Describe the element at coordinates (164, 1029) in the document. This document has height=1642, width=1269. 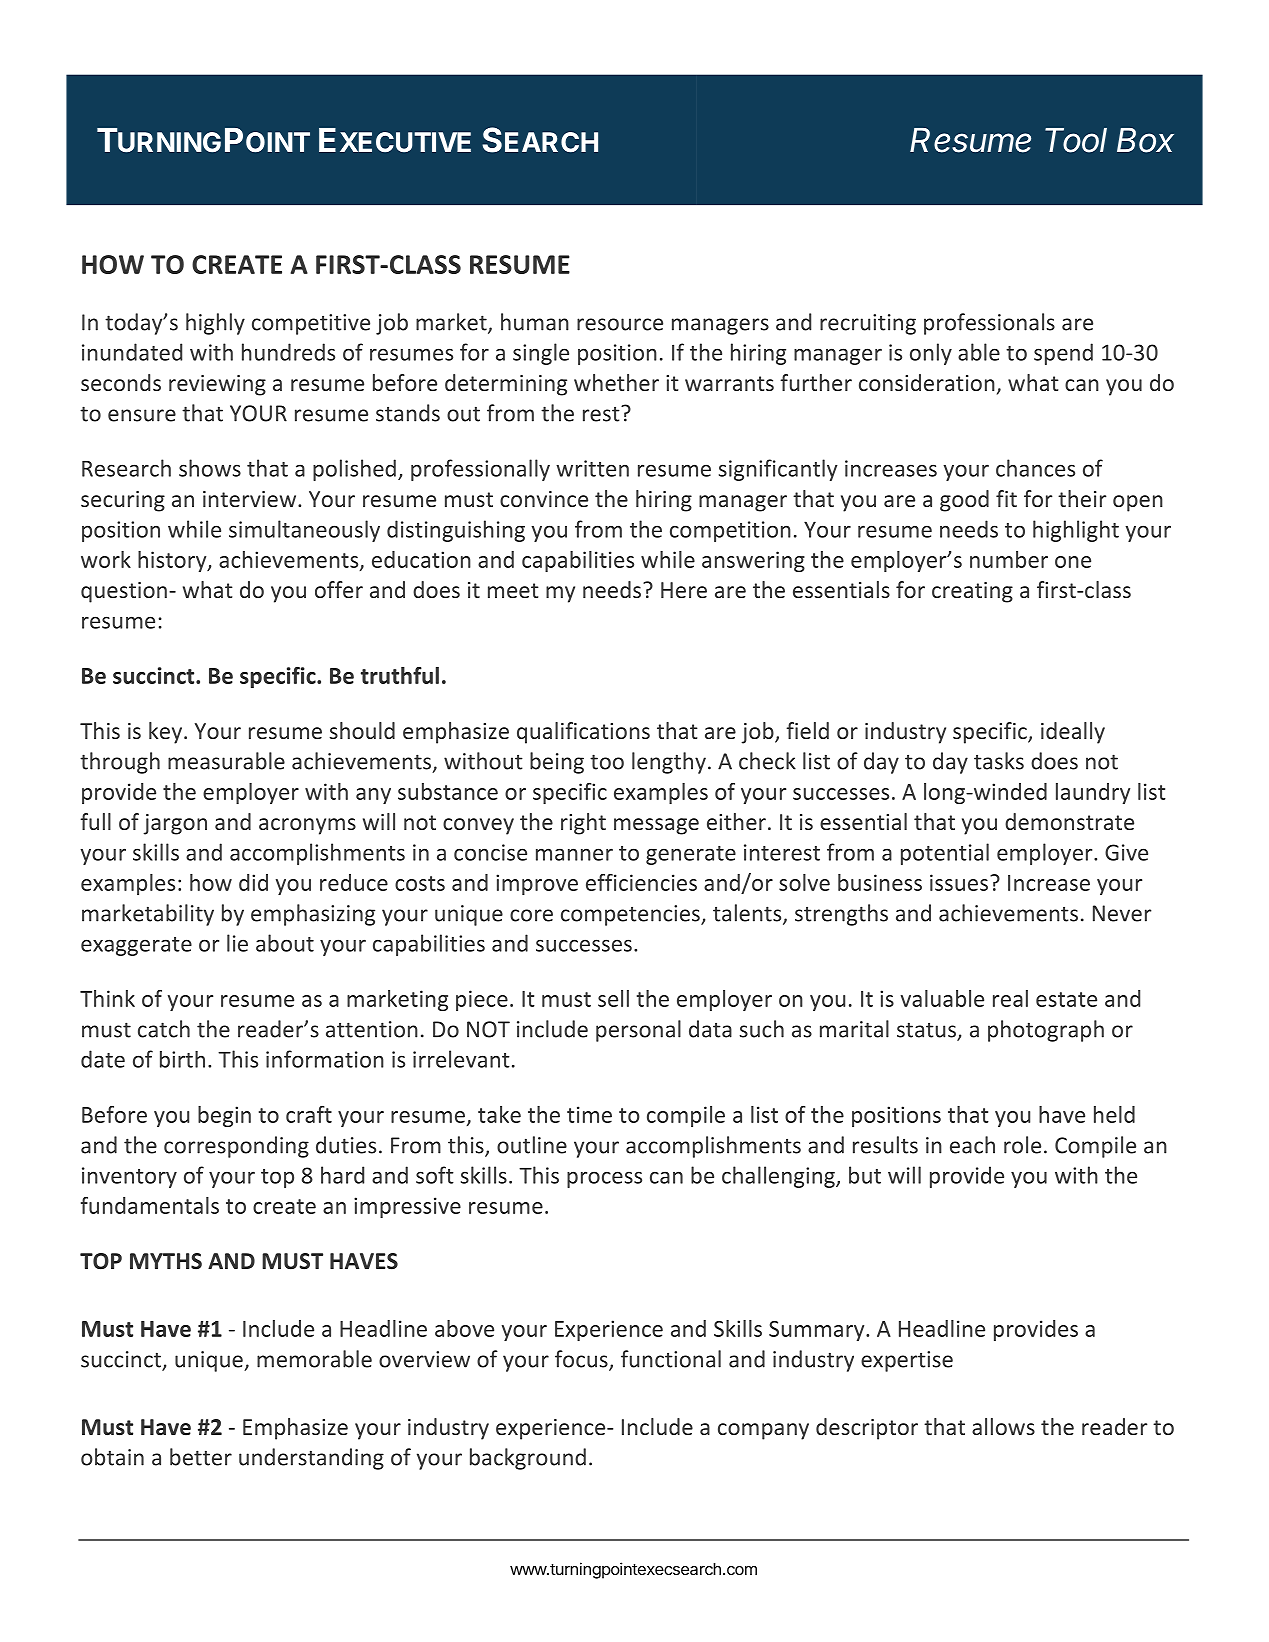
I see `catch` at that location.
